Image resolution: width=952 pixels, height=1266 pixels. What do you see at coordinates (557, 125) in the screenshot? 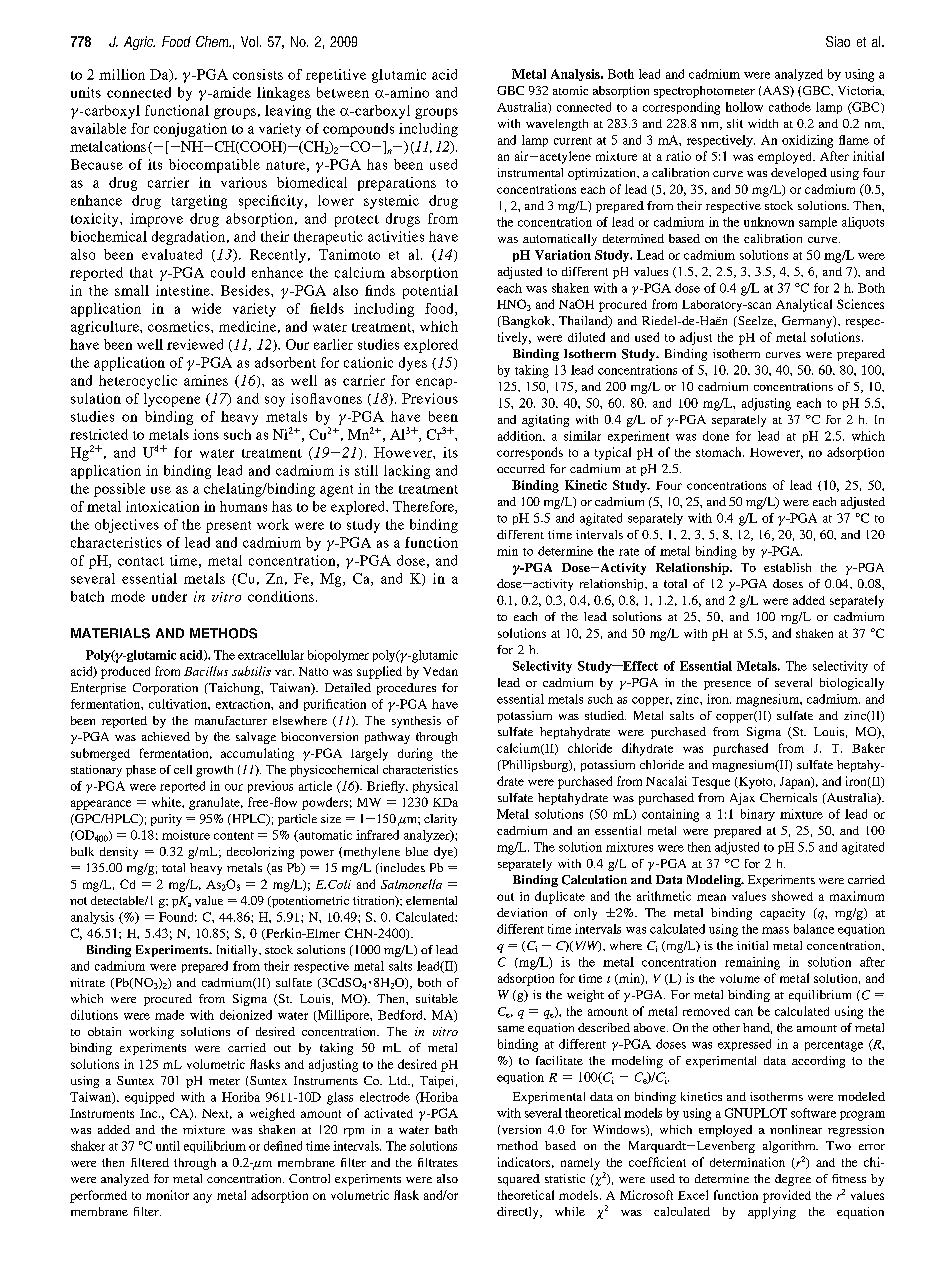
I see `wavelength` at bounding box center [557, 125].
